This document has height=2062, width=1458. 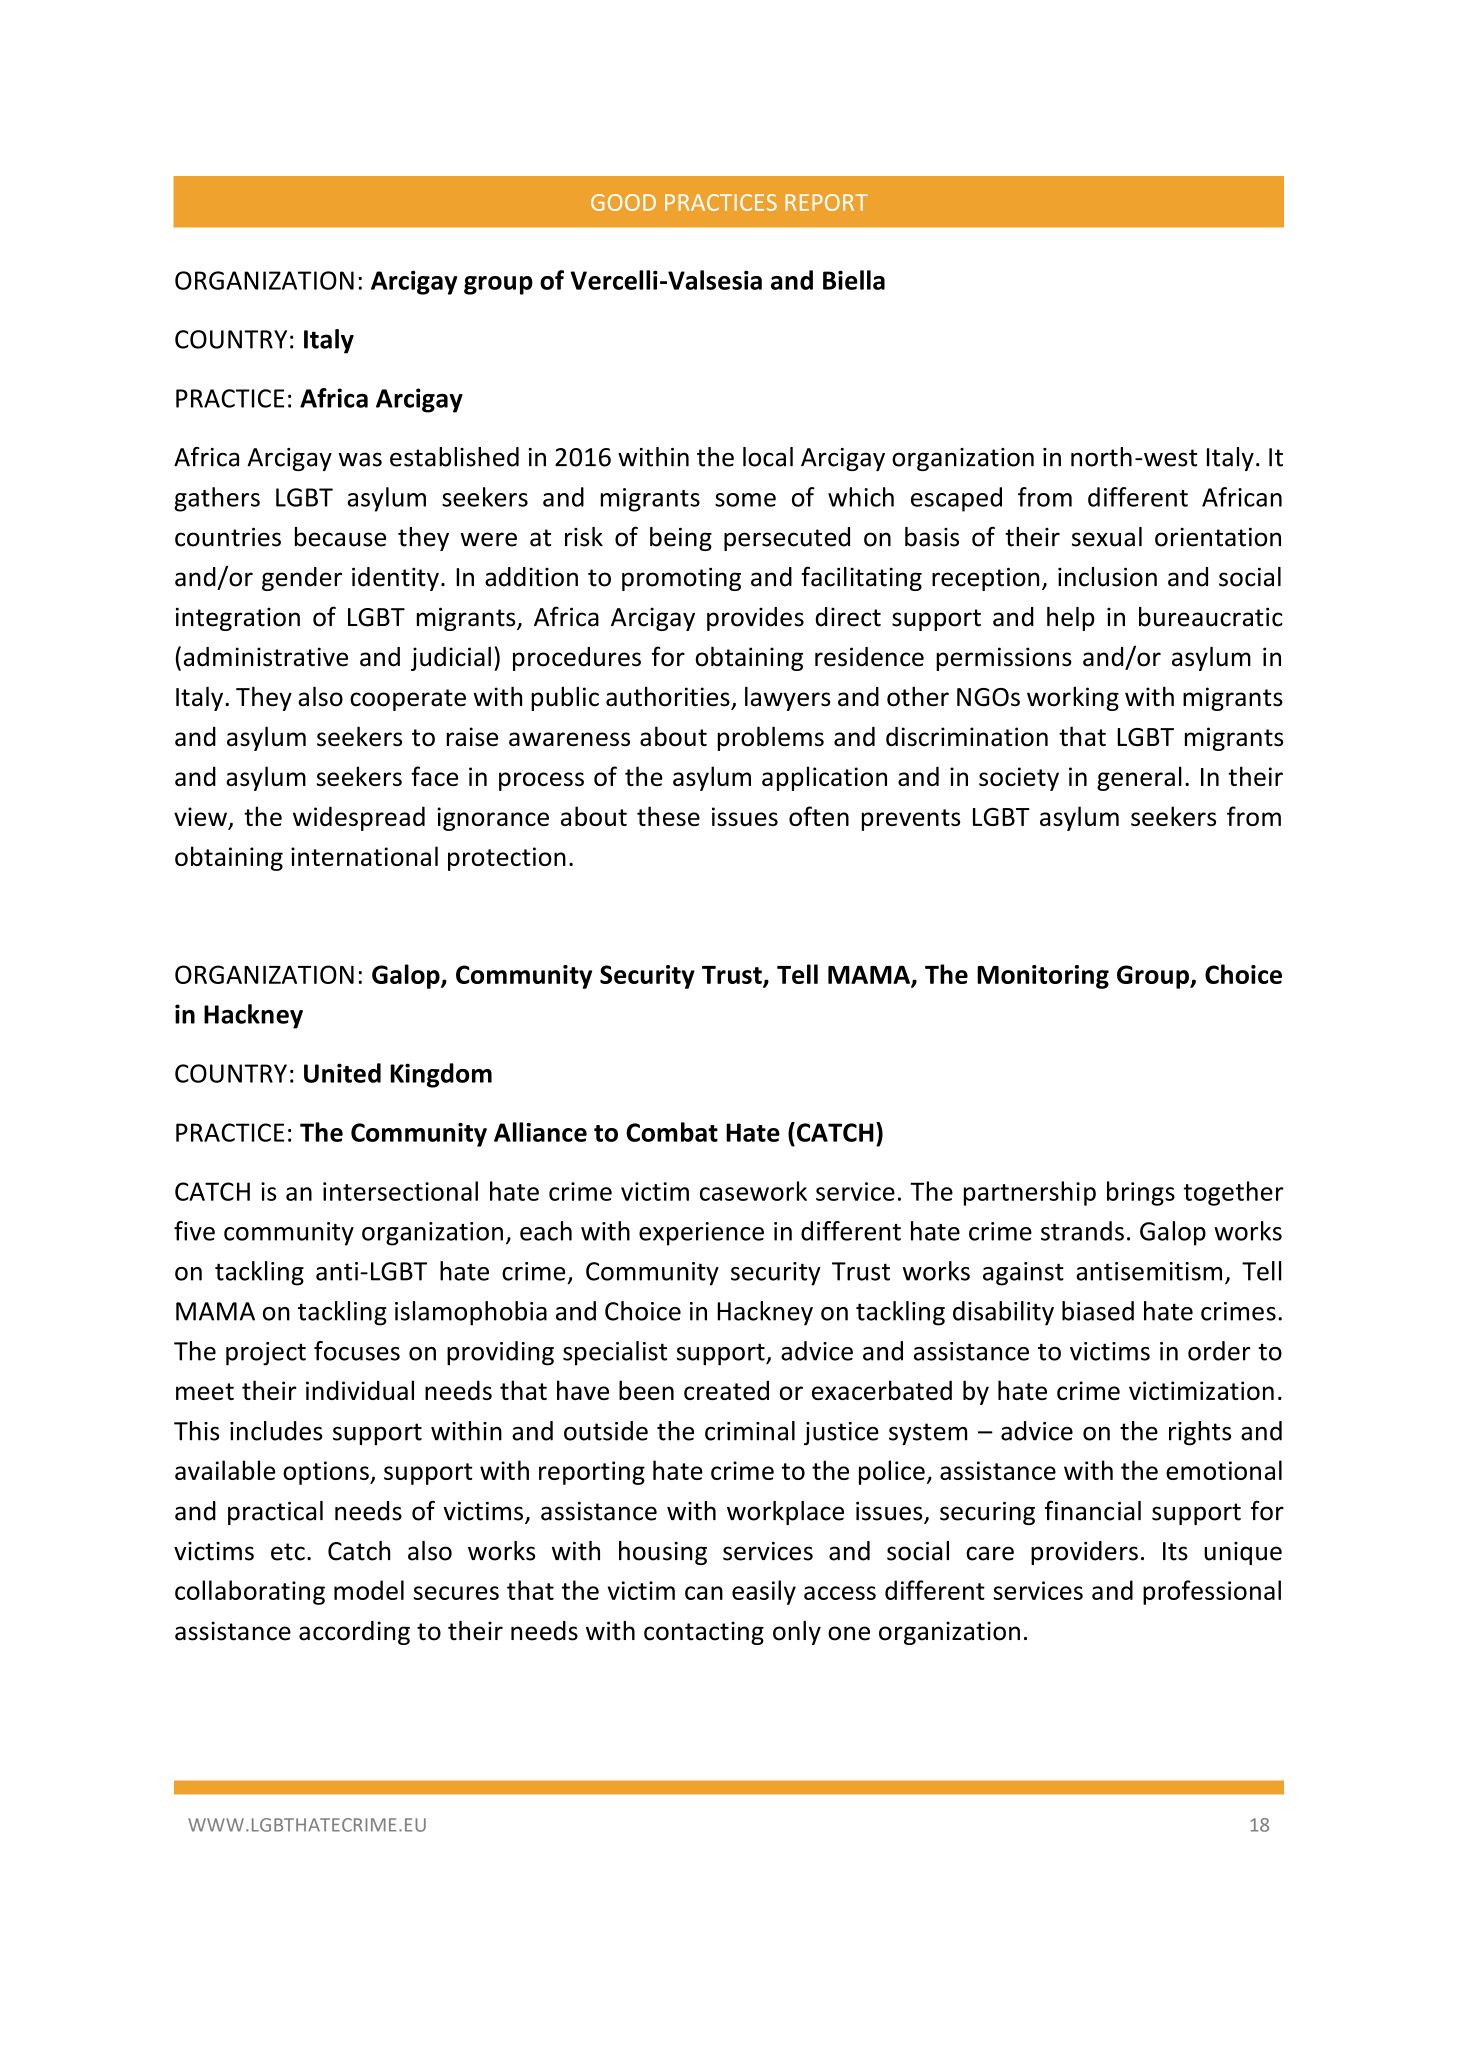 I want to click on local, so click(x=768, y=457).
